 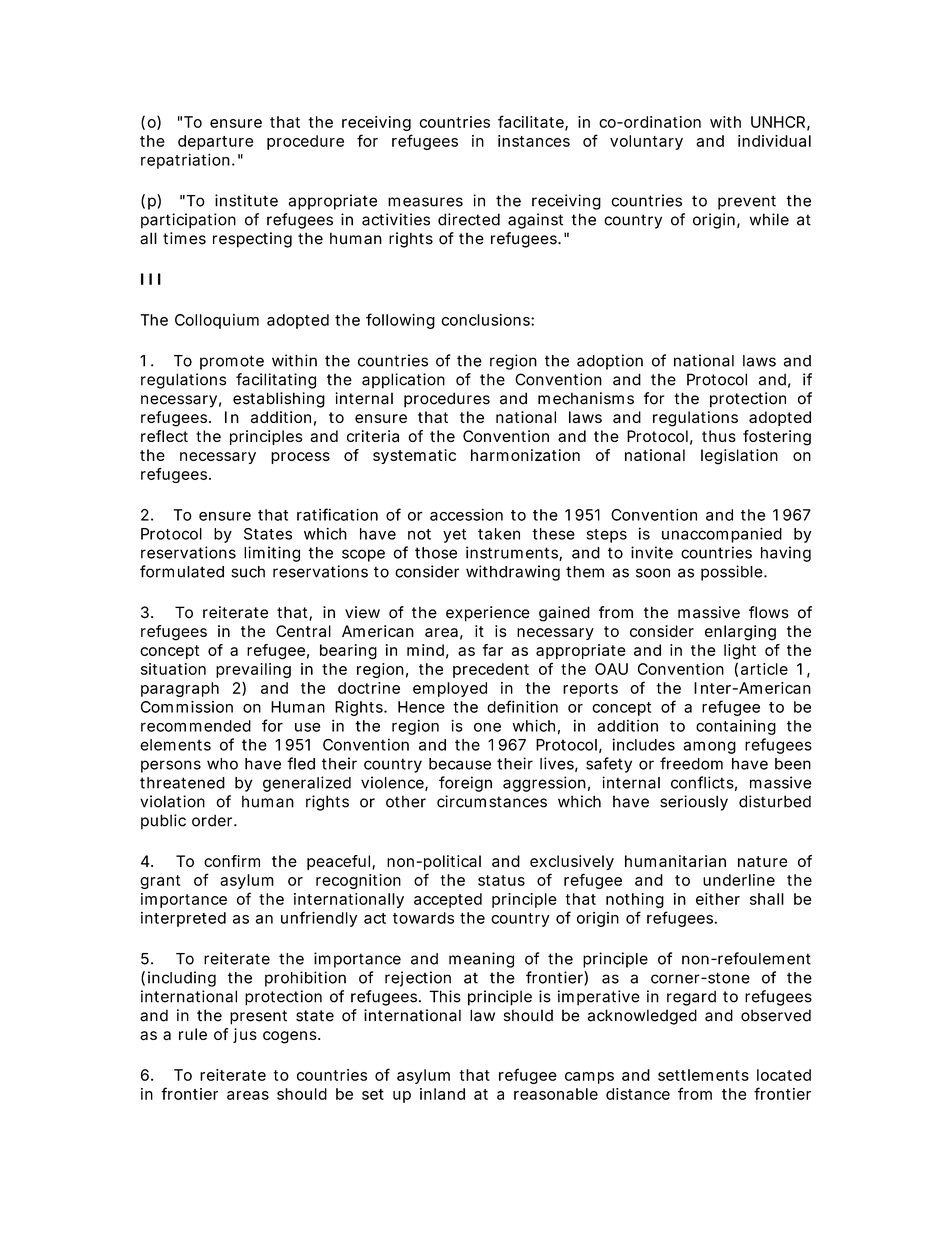 What do you see at coordinates (232, 861) in the image?
I see `confirm` at bounding box center [232, 861].
